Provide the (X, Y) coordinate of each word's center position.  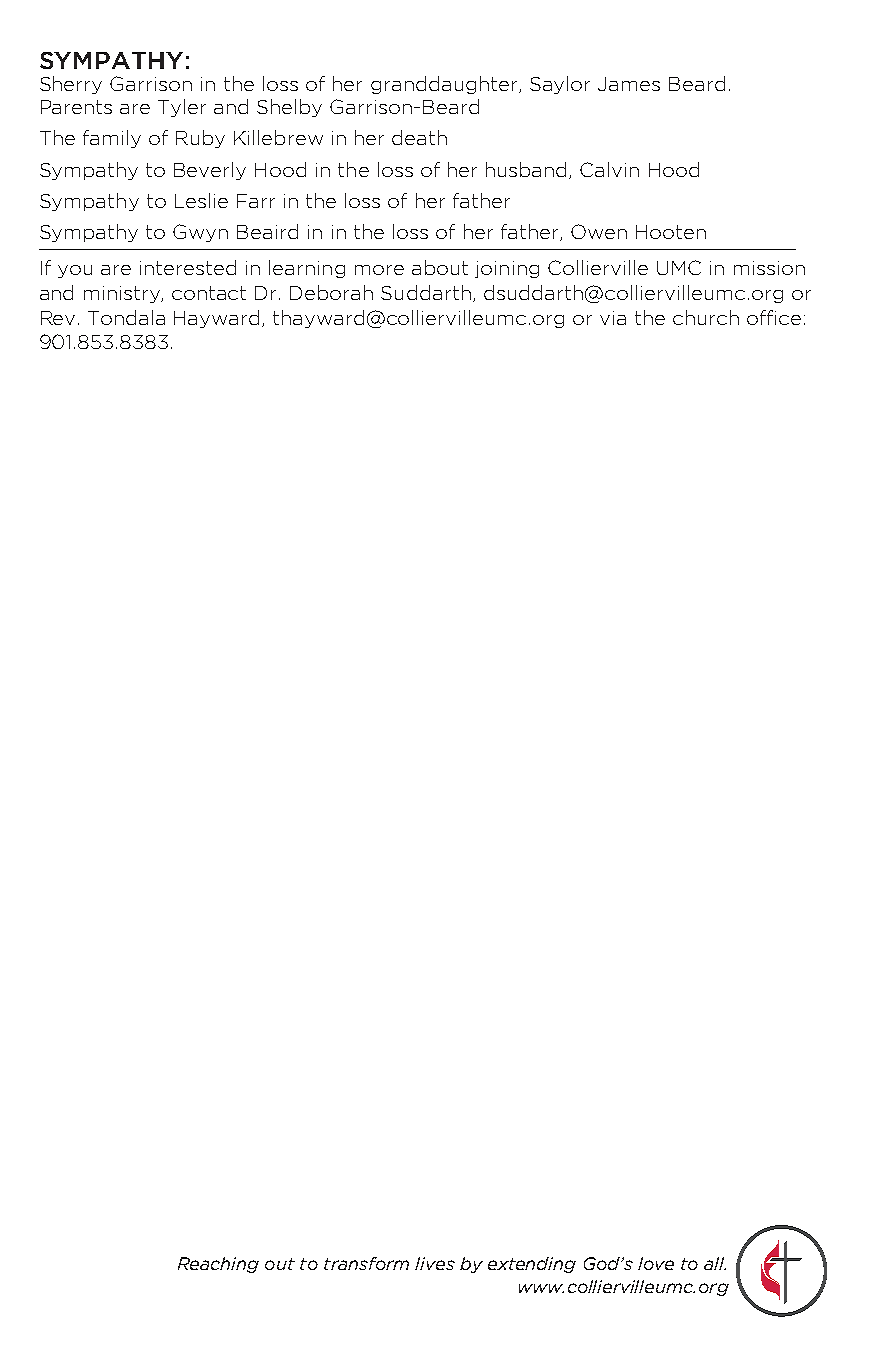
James (629, 84)
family (112, 139)
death (419, 137)
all (715, 1263)
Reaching (218, 1265)
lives (435, 1263)
